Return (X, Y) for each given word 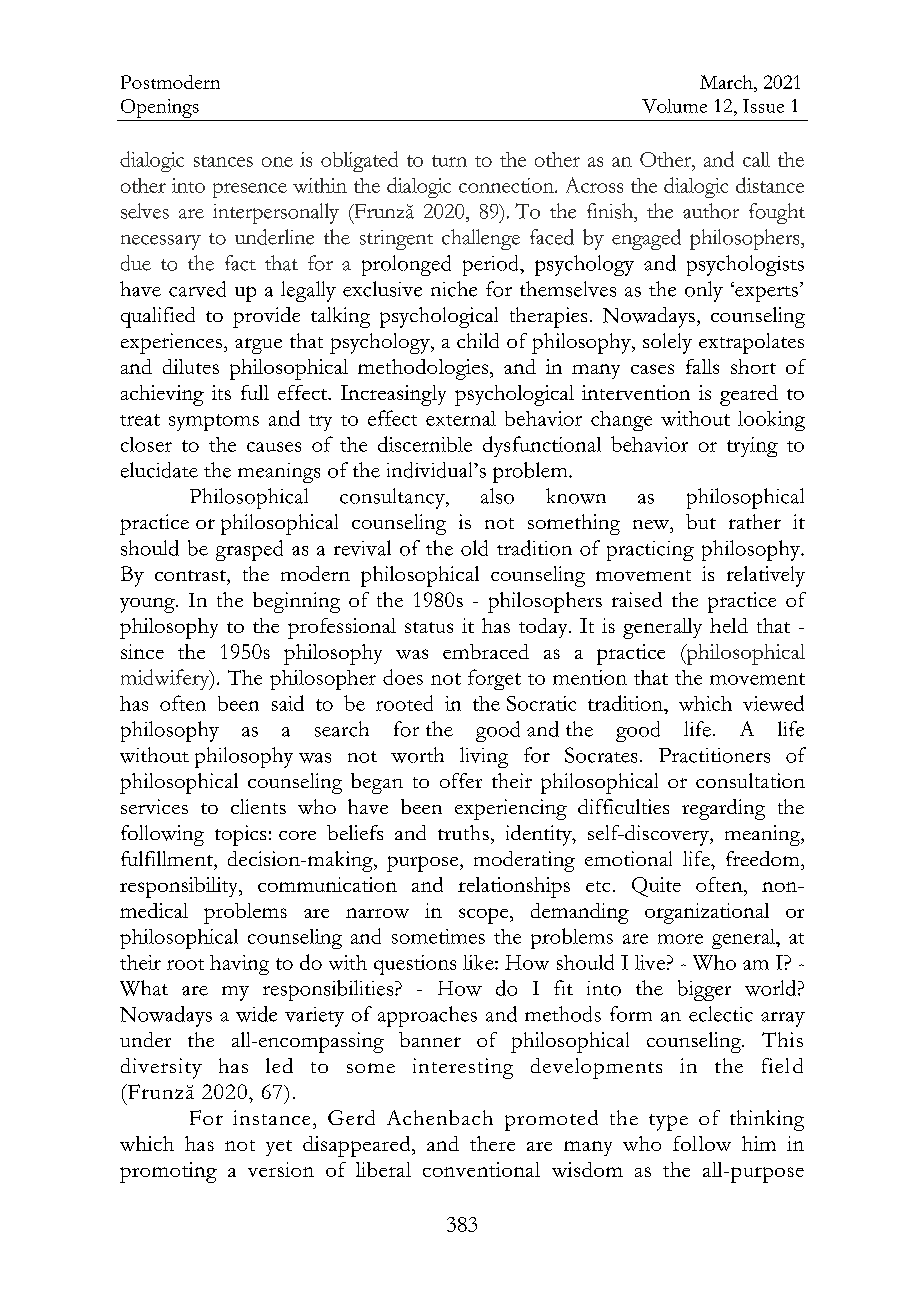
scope (485, 916)
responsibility (180, 887)
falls (702, 366)
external (461, 418)
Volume (674, 106)
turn (449, 161)
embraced (486, 651)
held (729, 625)
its (221, 392)
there (492, 1143)
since (142, 651)
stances (223, 161)
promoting (168, 1172)
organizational (707, 913)
